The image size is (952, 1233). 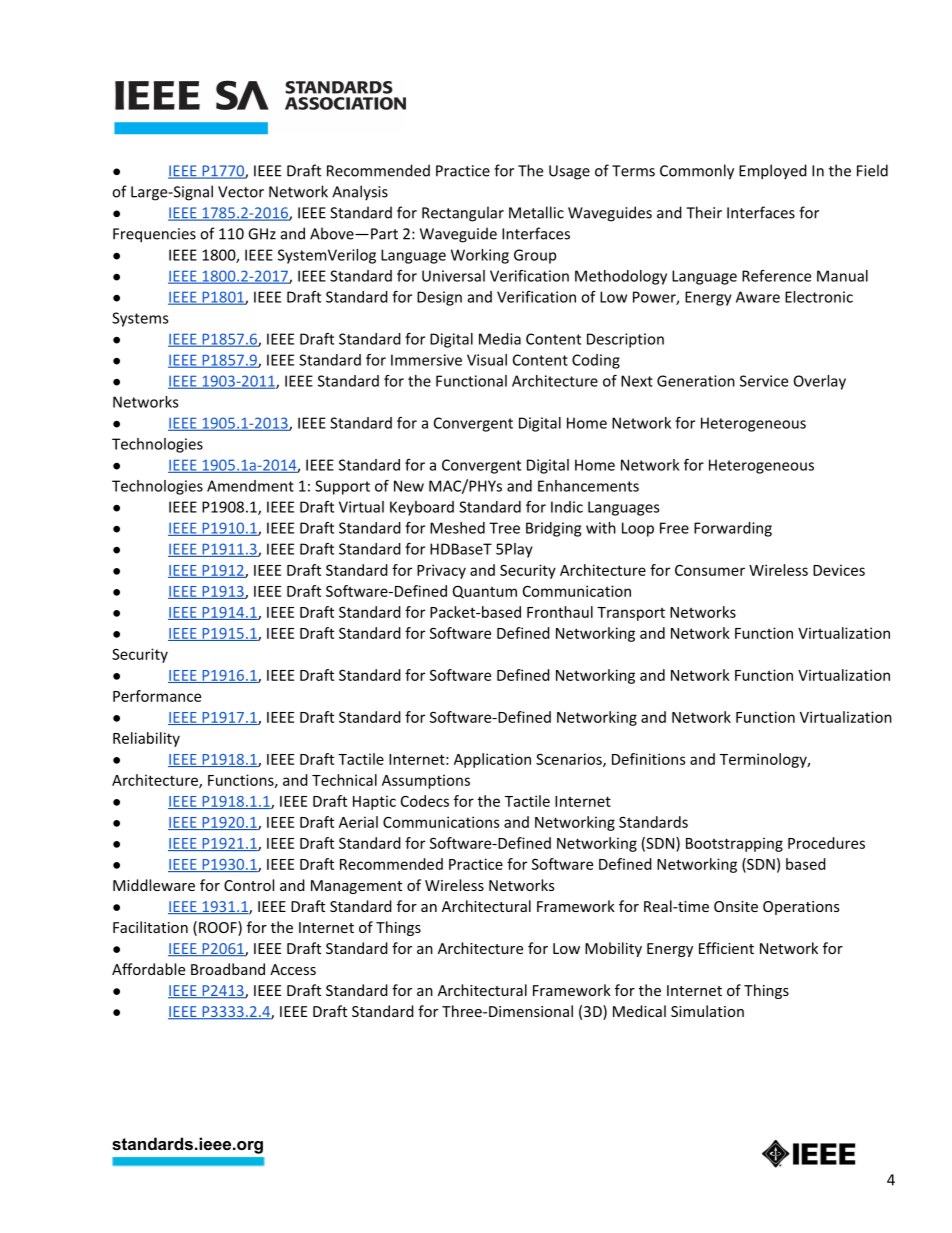 I want to click on Service, so click(x=764, y=381).
